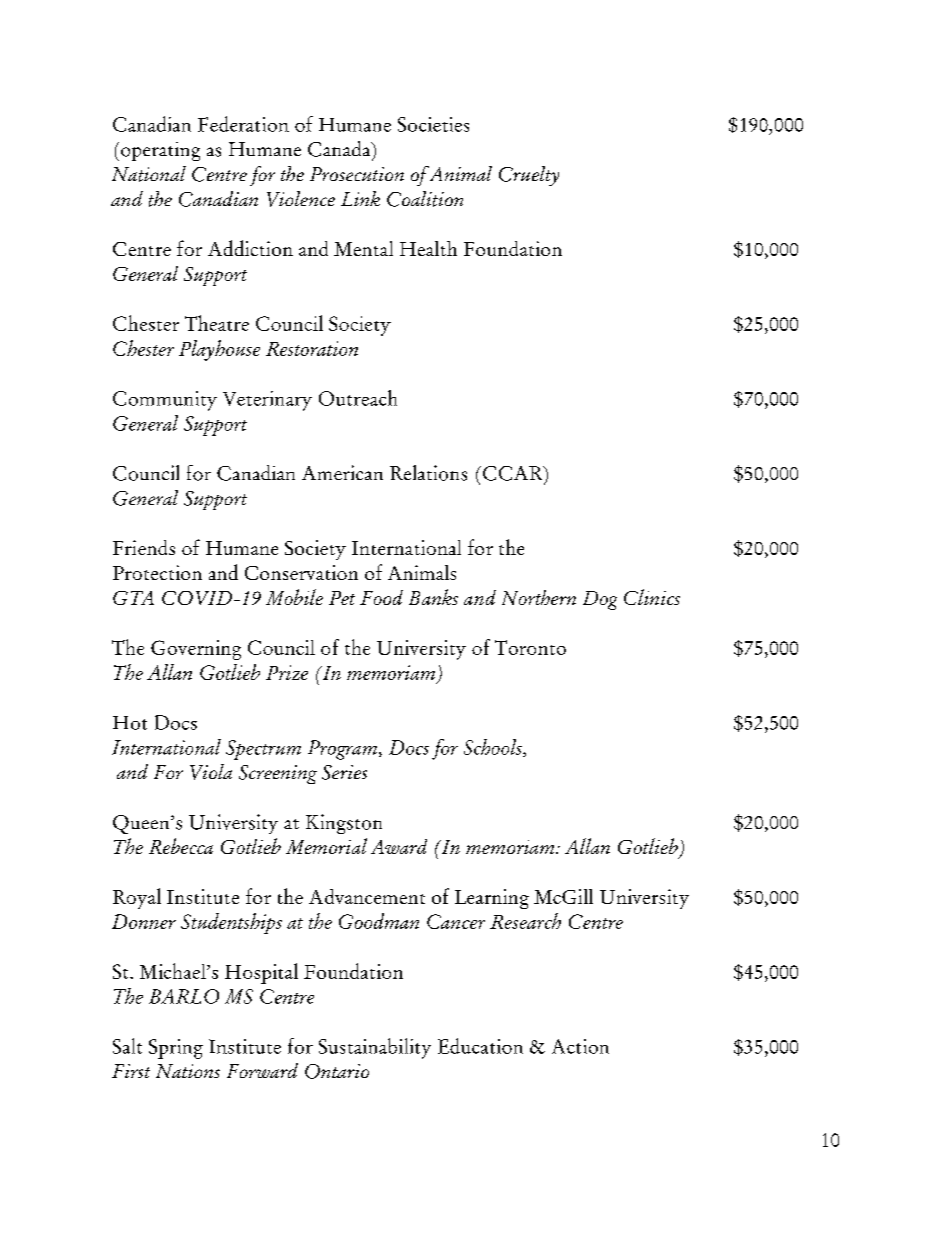 This document has height=1233, width=952. I want to click on Prosecution, so click(357, 174).
